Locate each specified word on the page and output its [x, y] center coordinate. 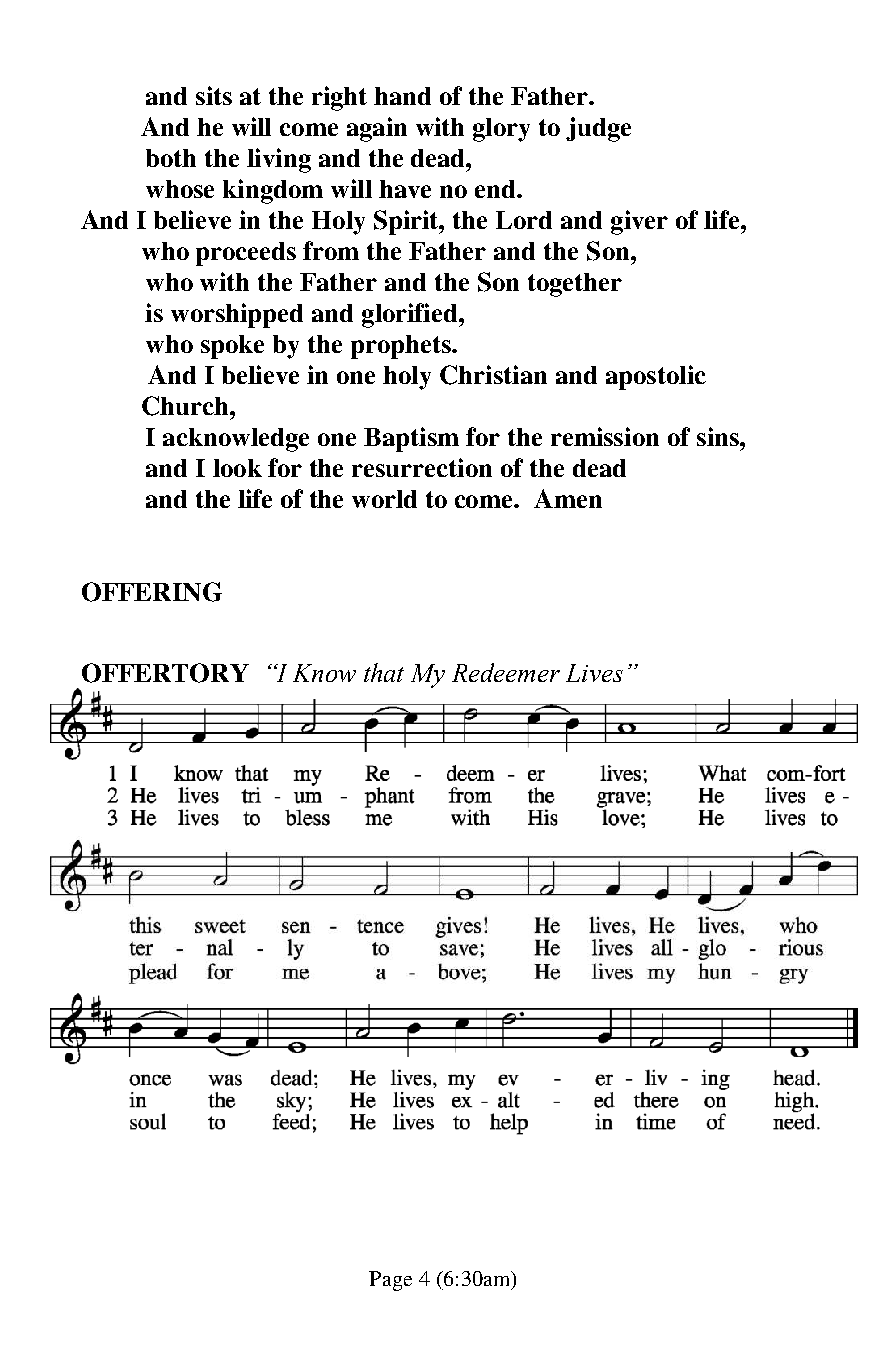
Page [390, 1281]
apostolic [656, 377]
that [384, 672]
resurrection [422, 467]
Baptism [411, 439]
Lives [594, 673]
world [384, 499]
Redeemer [506, 672]
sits [214, 95]
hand [402, 96]
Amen [568, 498]
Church [186, 406]
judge [598, 129]
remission [605, 436]
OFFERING [152, 592]
